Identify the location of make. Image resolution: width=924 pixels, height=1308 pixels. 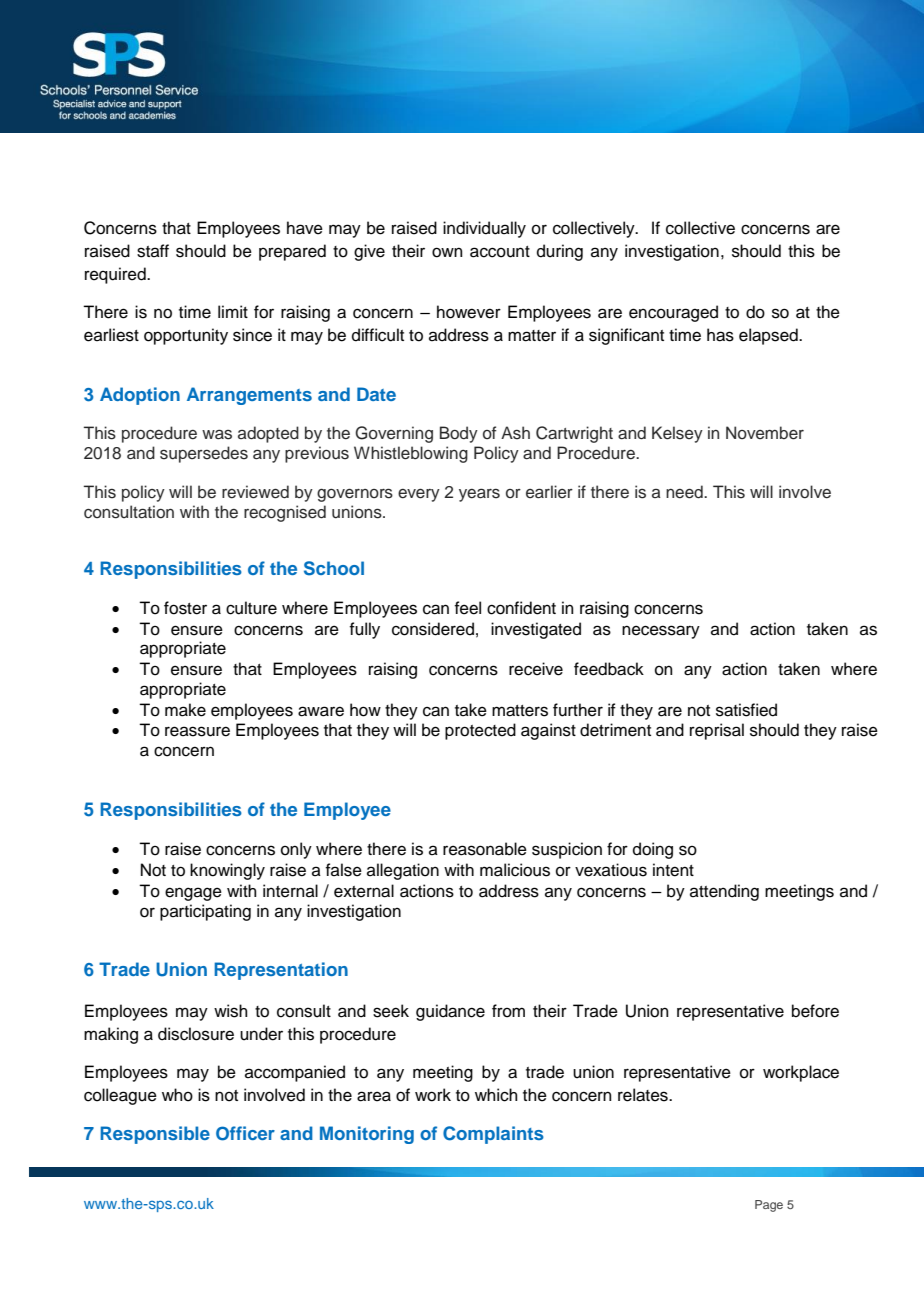
(185, 710).
